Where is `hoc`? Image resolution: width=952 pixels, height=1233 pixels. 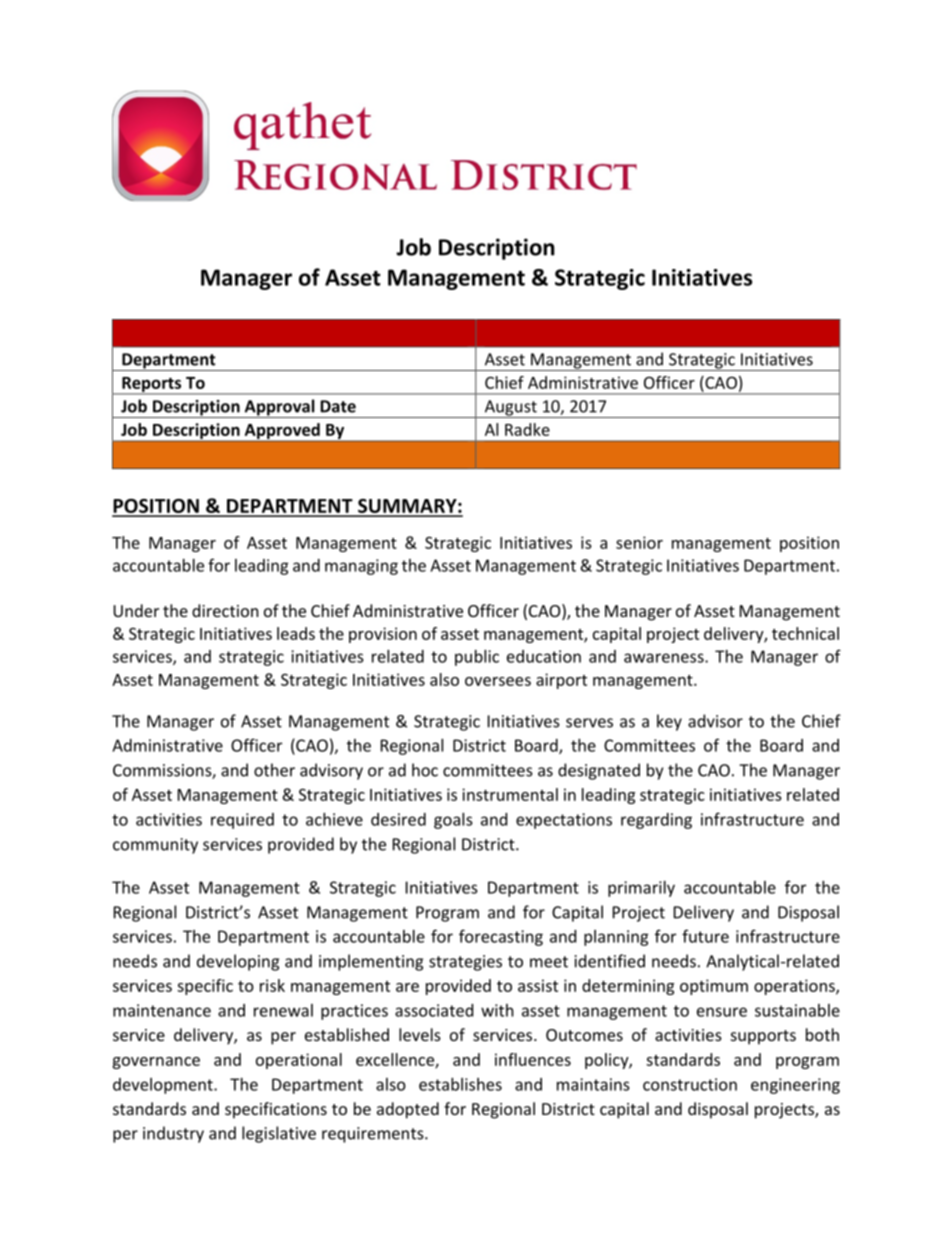 hoc is located at coordinates (425, 770).
